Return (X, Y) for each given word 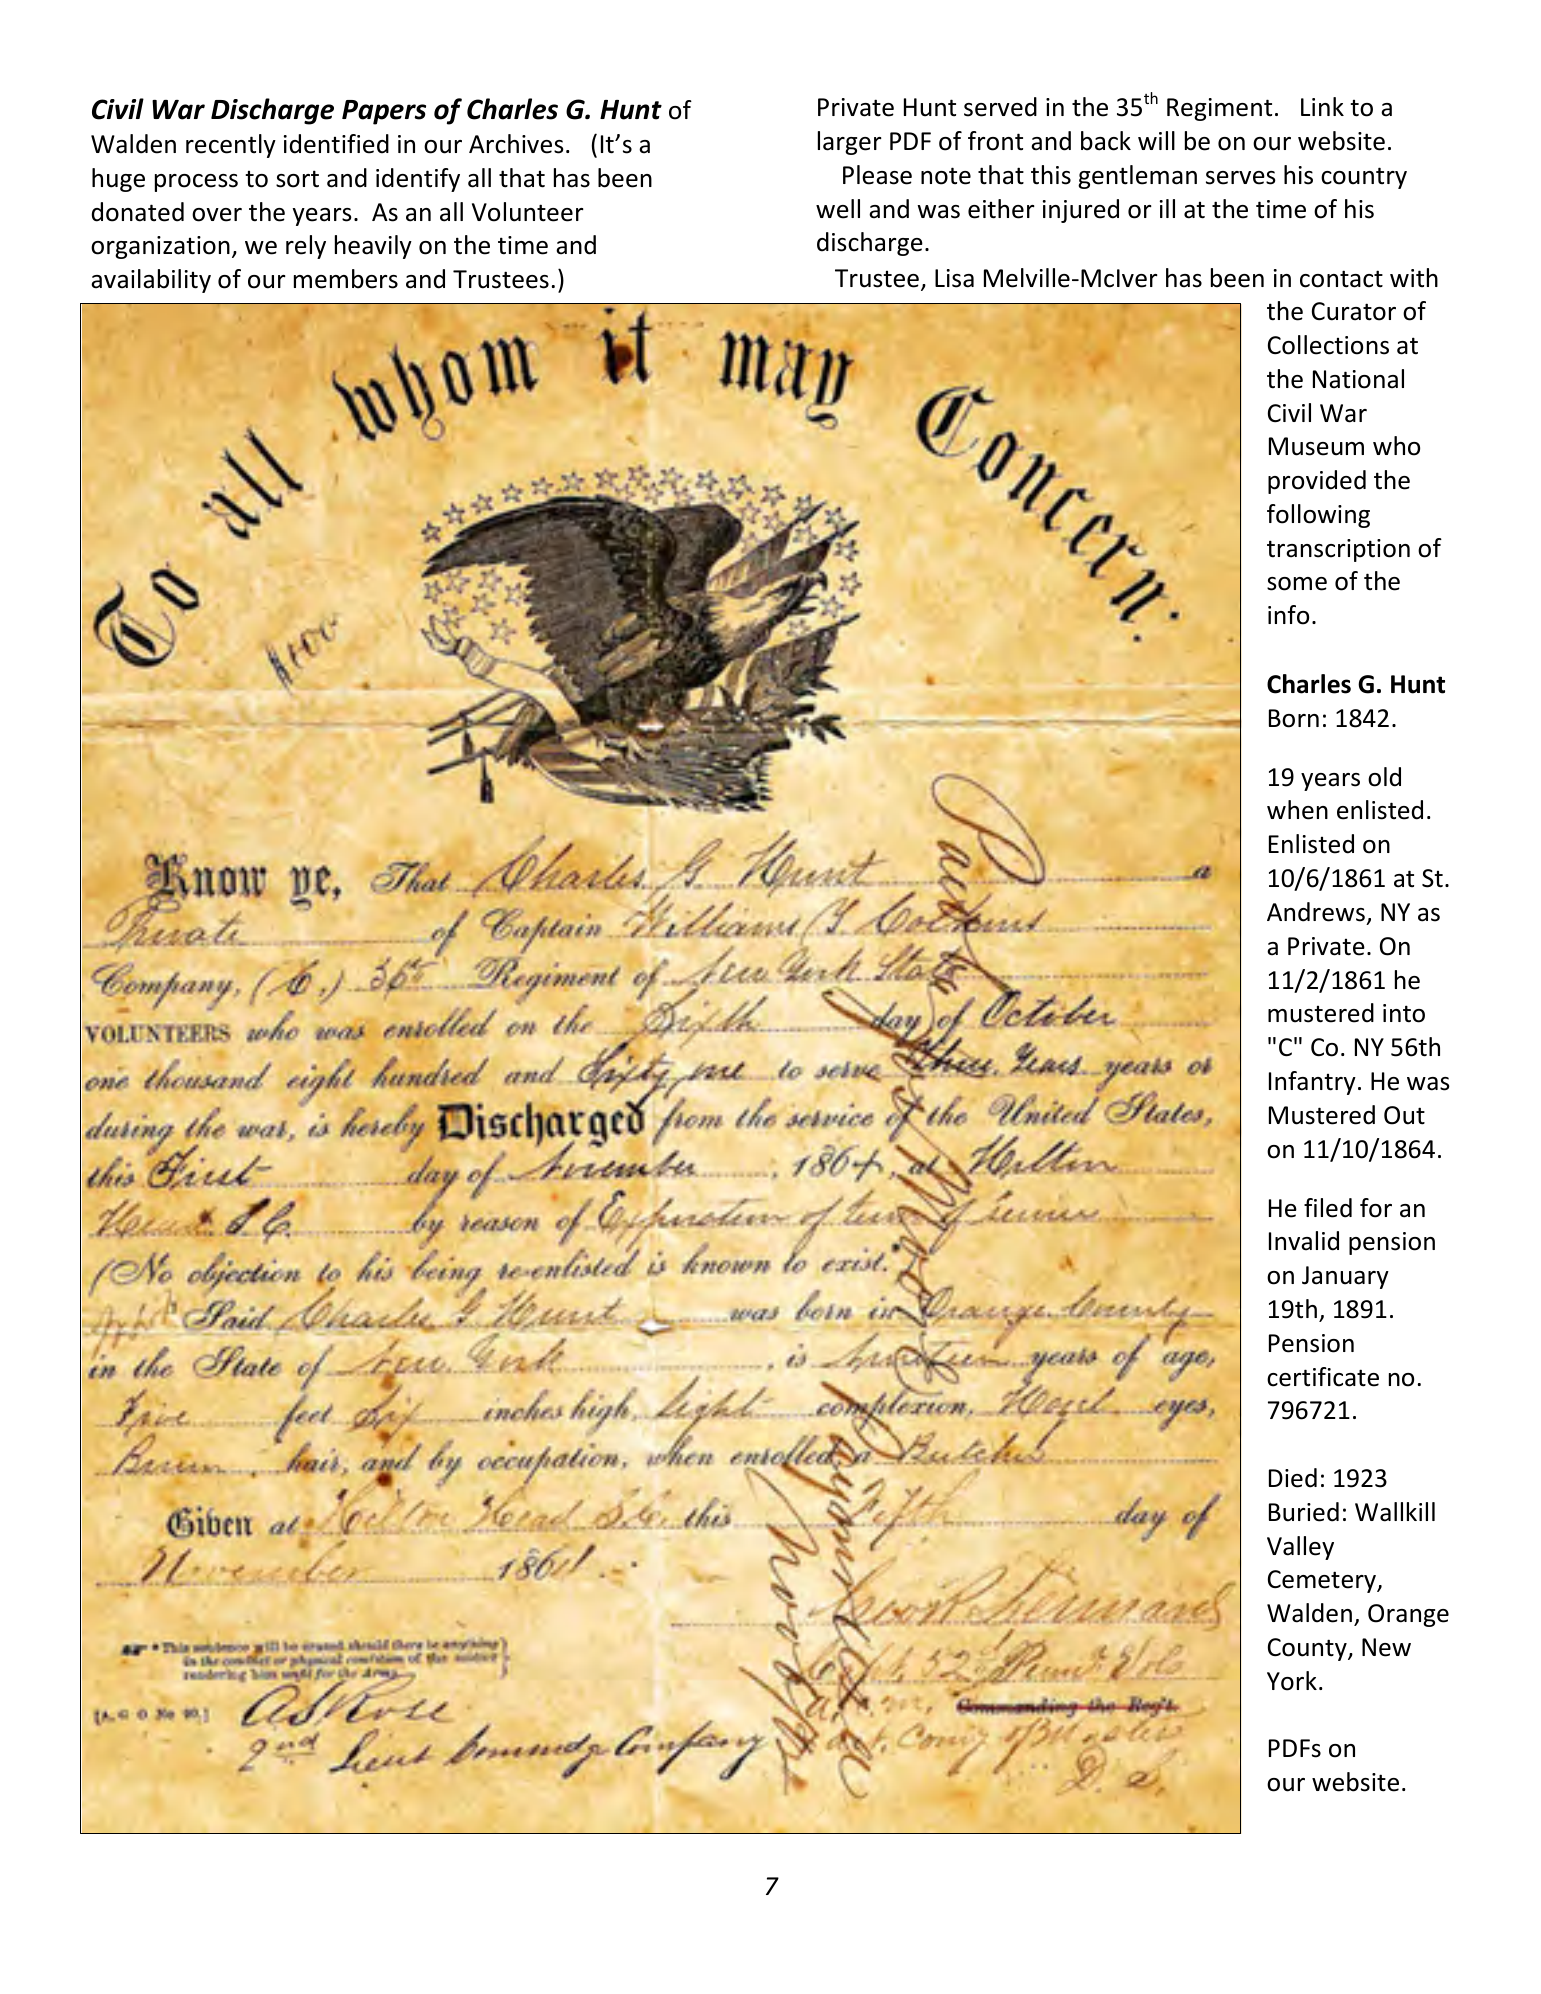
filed (1328, 1208)
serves (1241, 178)
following (1318, 516)
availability (151, 281)
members (346, 279)
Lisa (954, 278)
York (1292, 1681)
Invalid (1304, 1241)
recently (231, 146)
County (1308, 1649)
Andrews (1316, 912)
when (1297, 810)
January (1345, 1277)
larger (850, 143)
